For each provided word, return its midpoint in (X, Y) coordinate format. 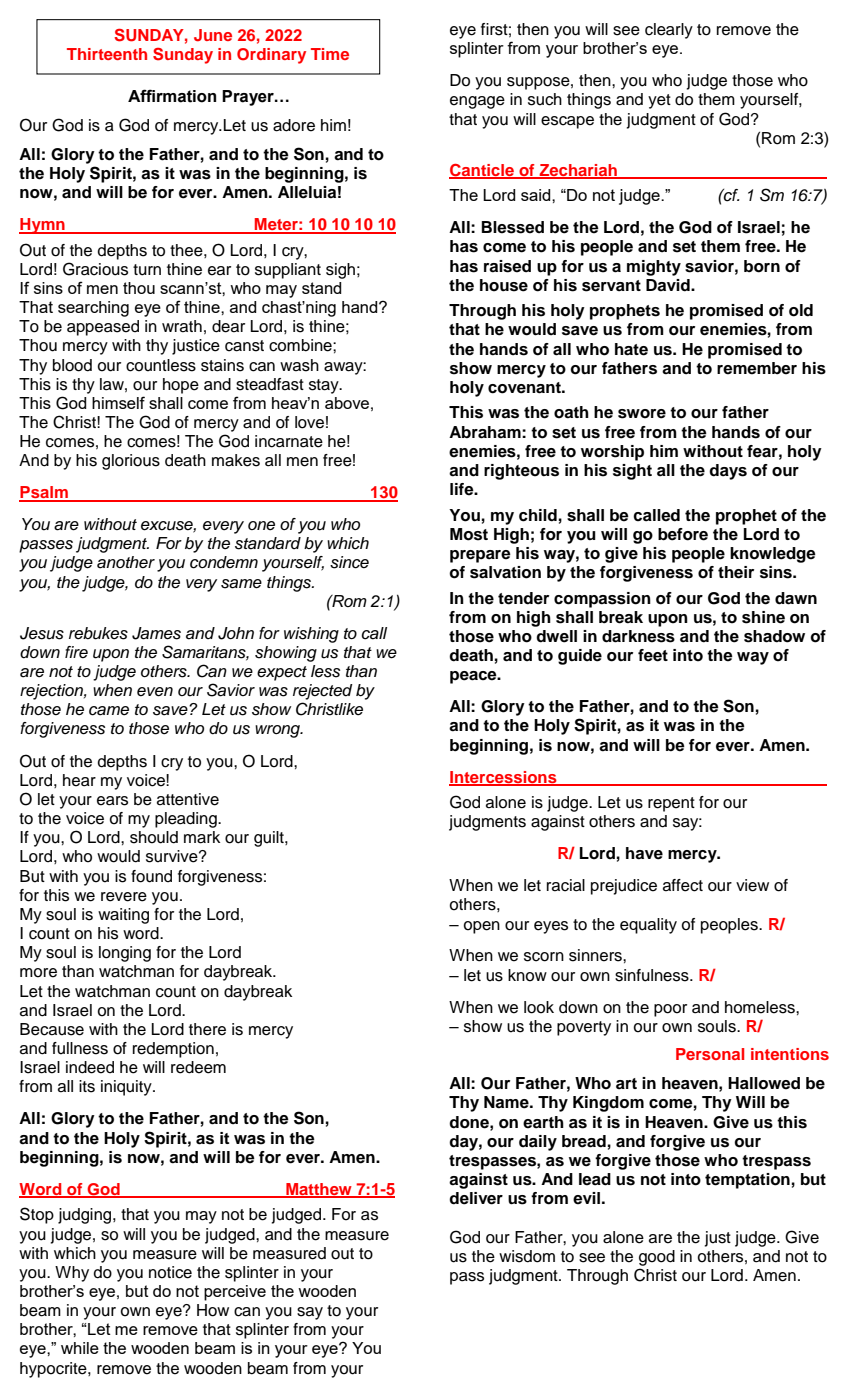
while (80, 1348)
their (736, 572)
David (669, 285)
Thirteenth (107, 54)
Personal (710, 1054)
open (481, 927)
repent (671, 804)
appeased (103, 328)
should (154, 837)
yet (659, 101)
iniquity (127, 1088)
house (504, 285)
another (126, 562)
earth (543, 1122)
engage (477, 102)
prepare (480, 556)
